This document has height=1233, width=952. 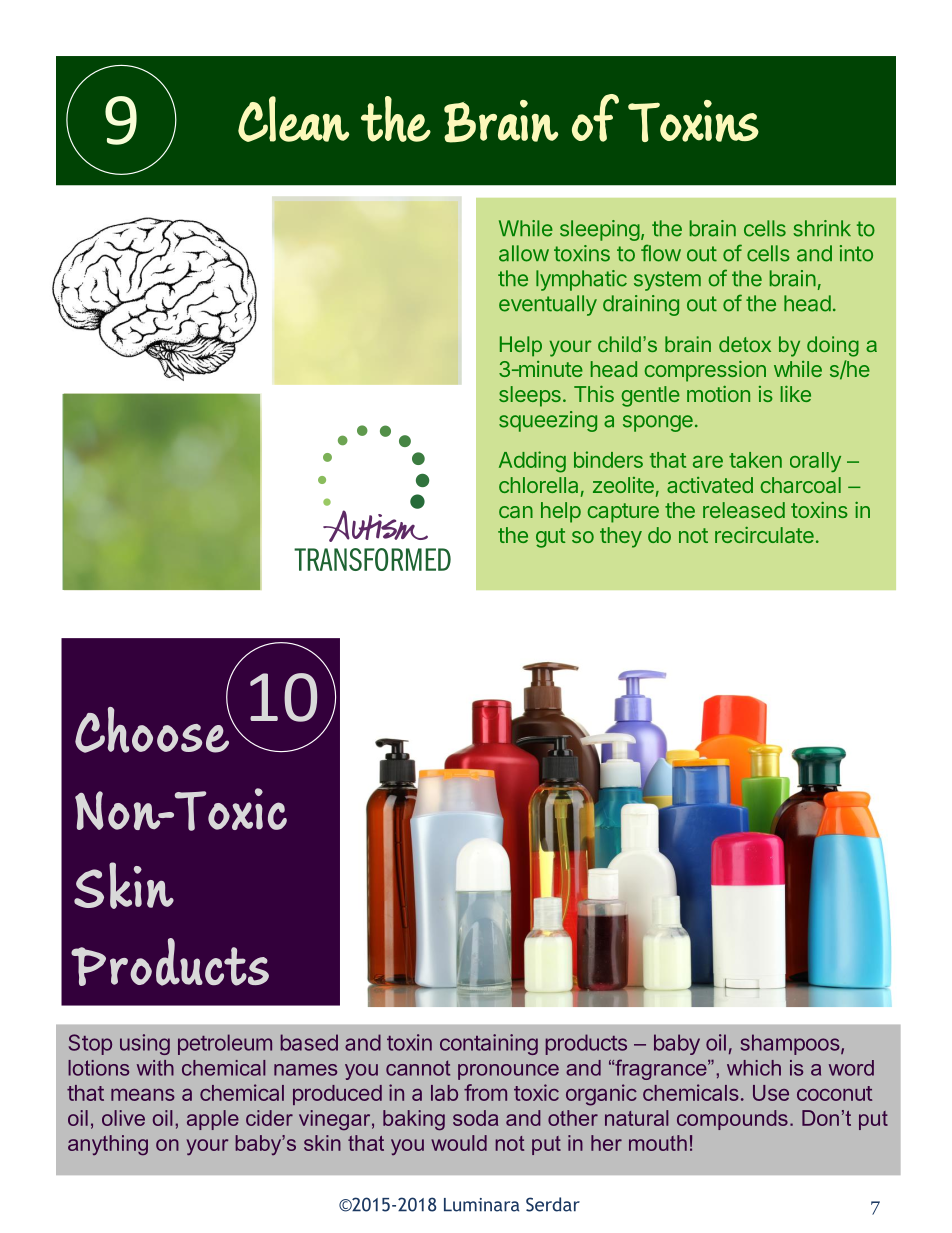 I want to click on chlorella, so click(x=538, y=485).
